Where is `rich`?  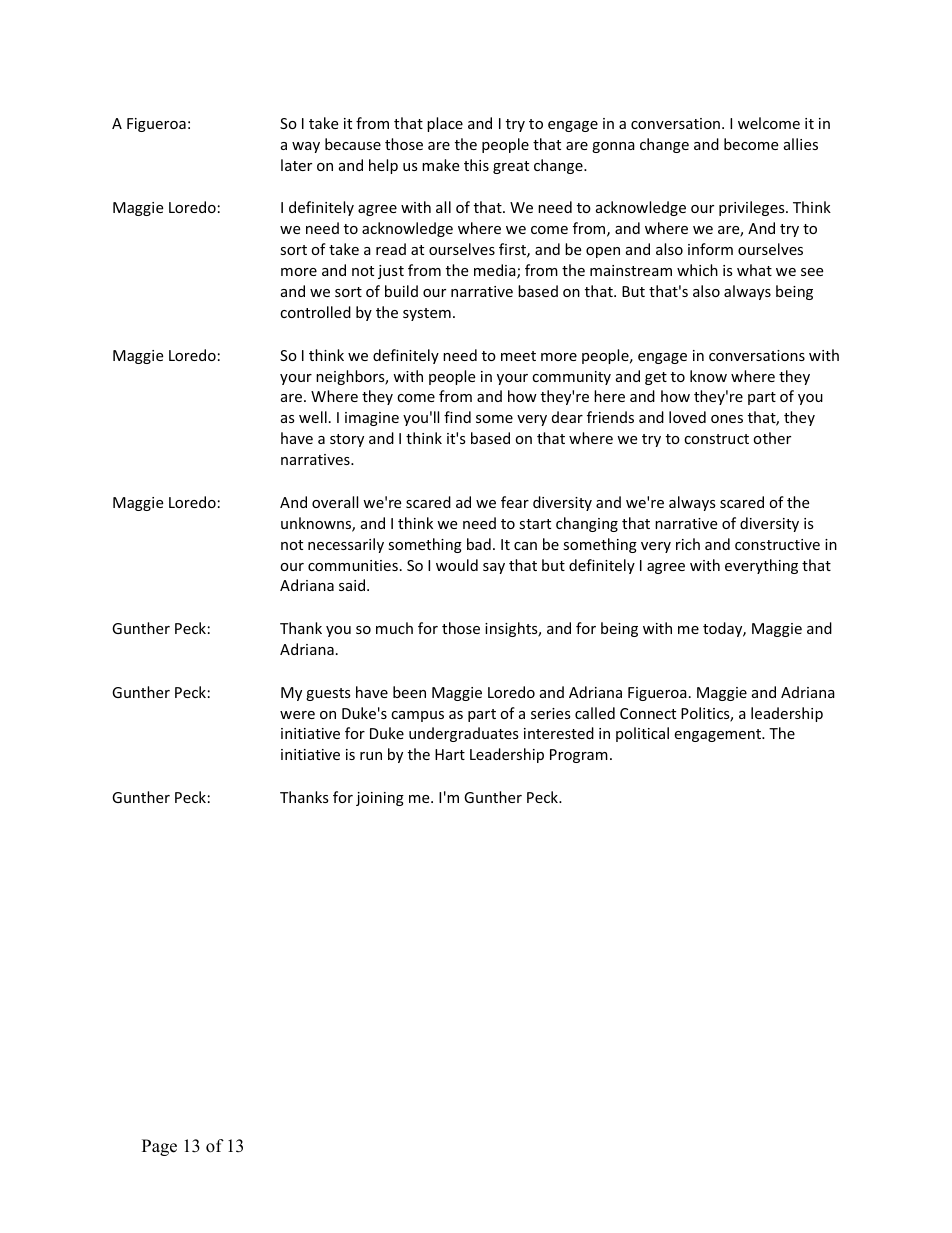
rich is located at coordinates (688, 544).
